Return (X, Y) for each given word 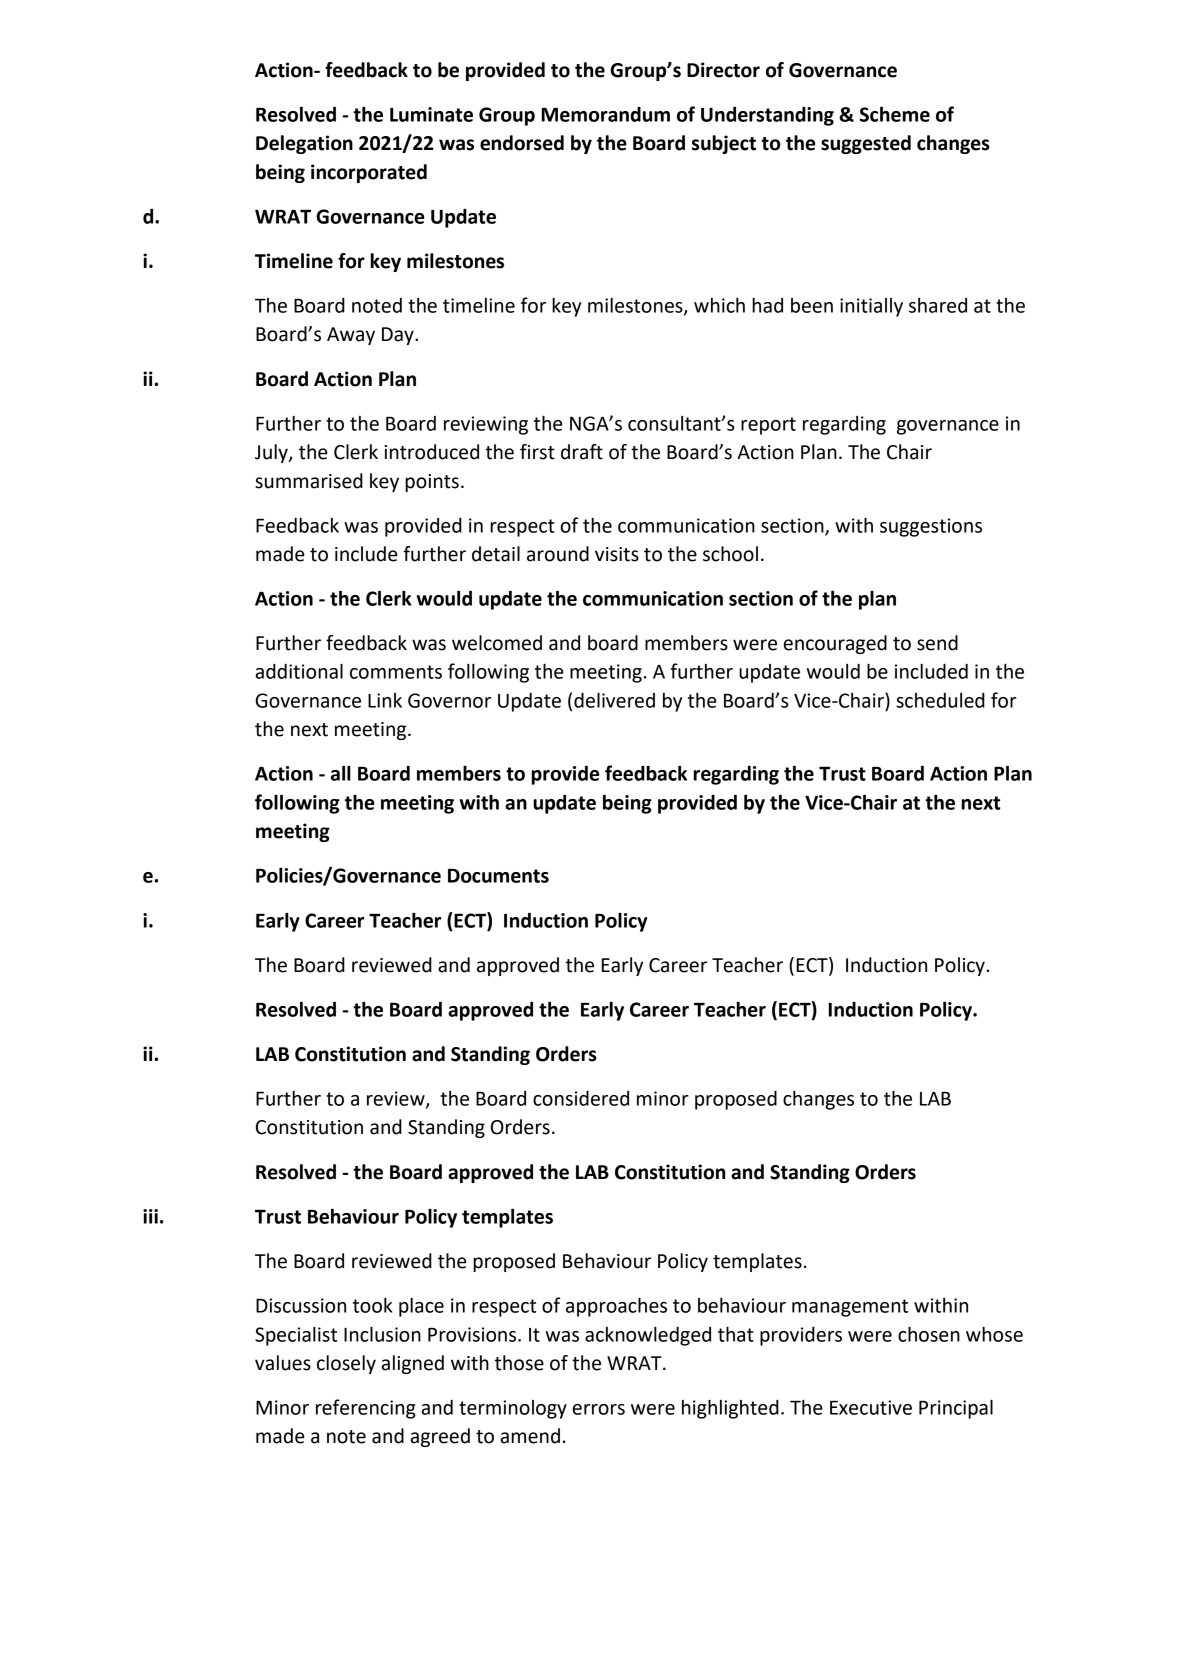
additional (299, 671)
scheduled (940, 700)
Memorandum (606, 114)
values (283, 1363)
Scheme (895, 114)
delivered (614, 700)
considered (581, 1098)
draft (582, 452)
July (272, 453)
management (850, 1308)
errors (599, 1409)
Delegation (304, 144)
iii (150, 1216)
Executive (871, 1407)
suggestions (931, 527)
